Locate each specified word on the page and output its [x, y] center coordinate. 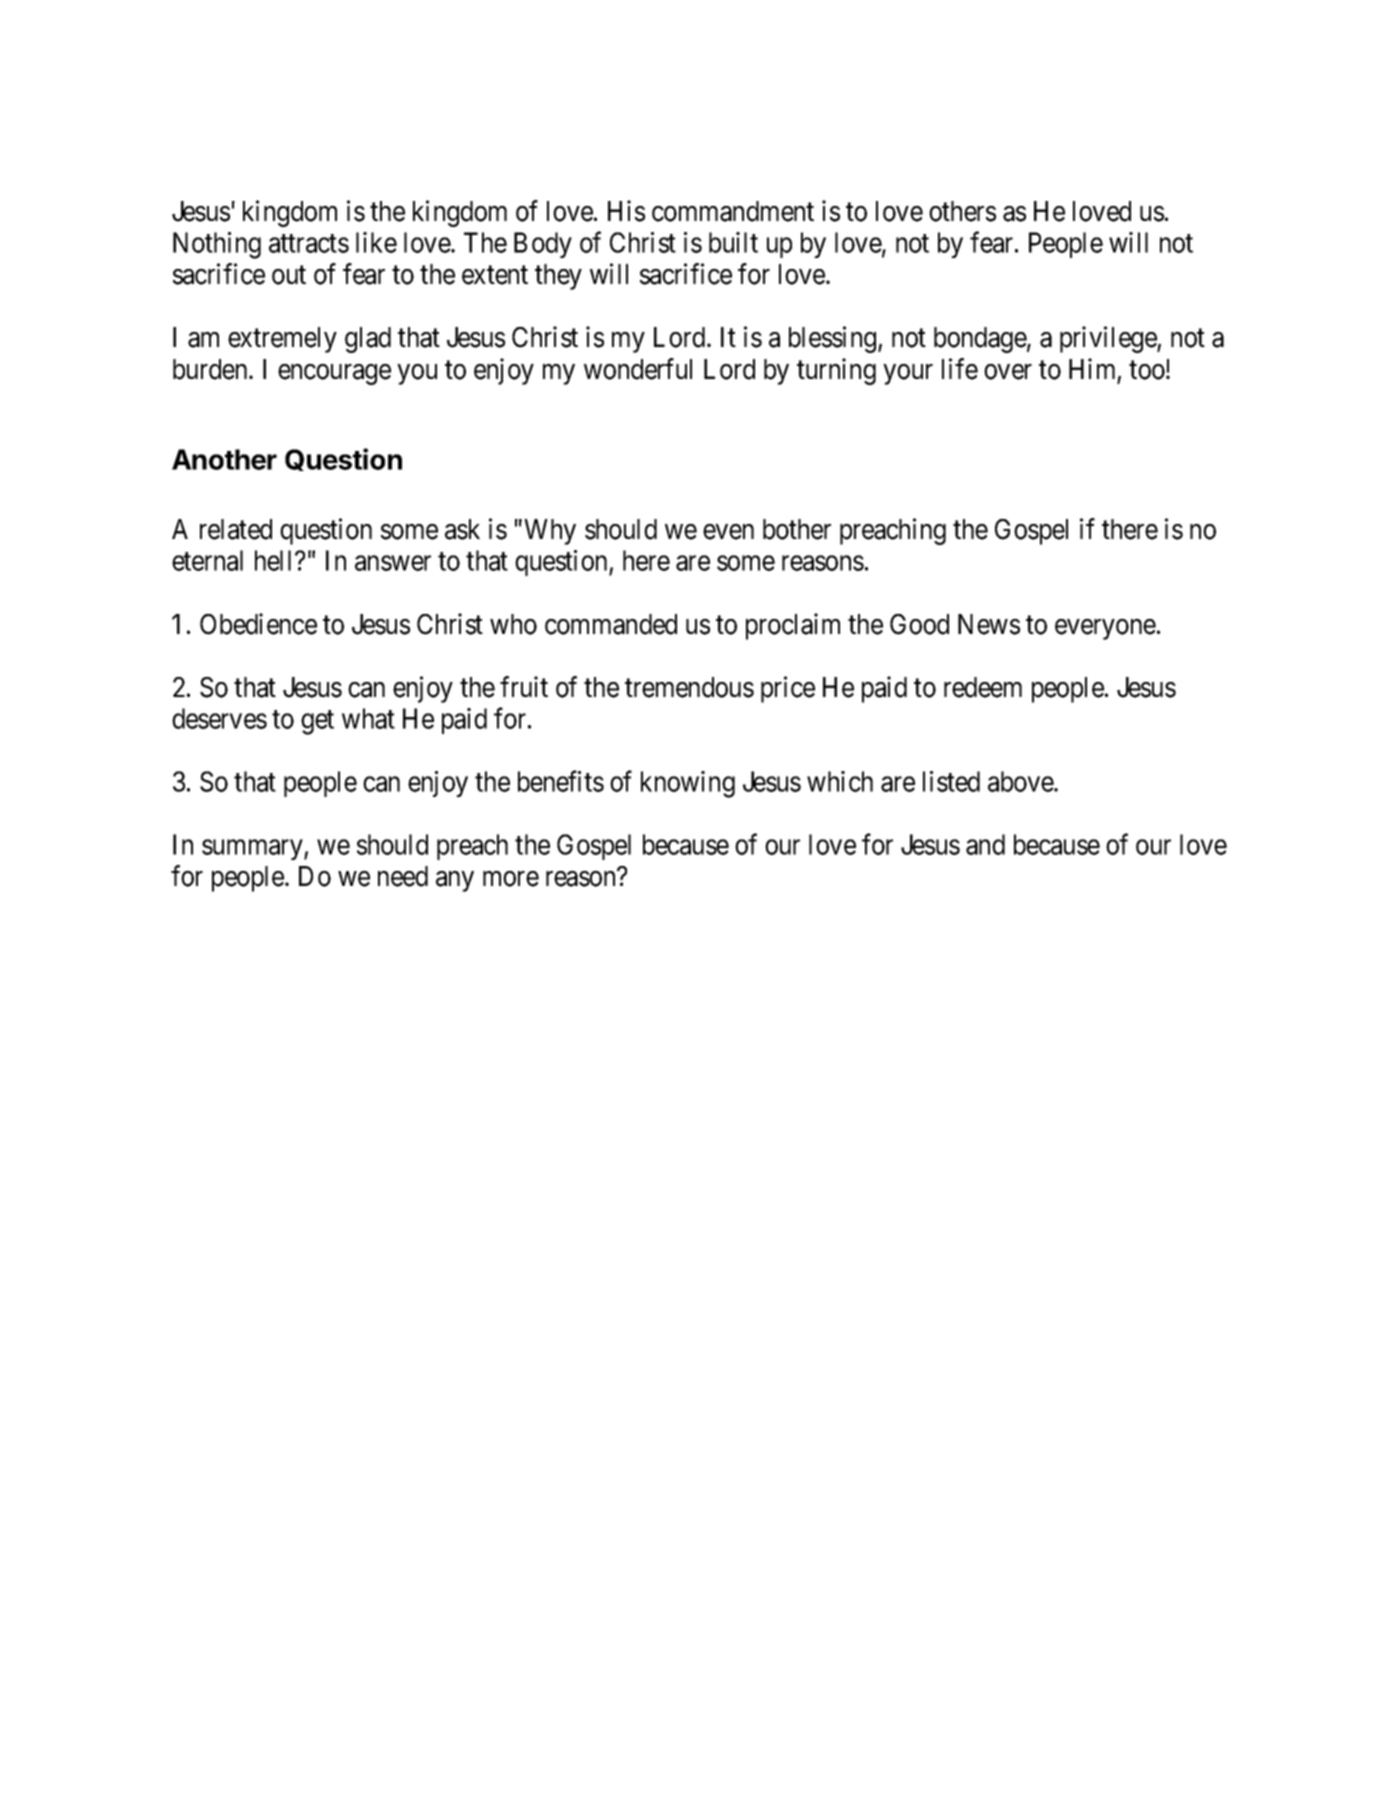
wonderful [638, 369]
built [733, 242]
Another [224, 459]
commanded [611, 624]
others [962, 211]
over [1008, 372]
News [989, 624]
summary [253, 850]
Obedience [258, 624]
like [376, 242]
